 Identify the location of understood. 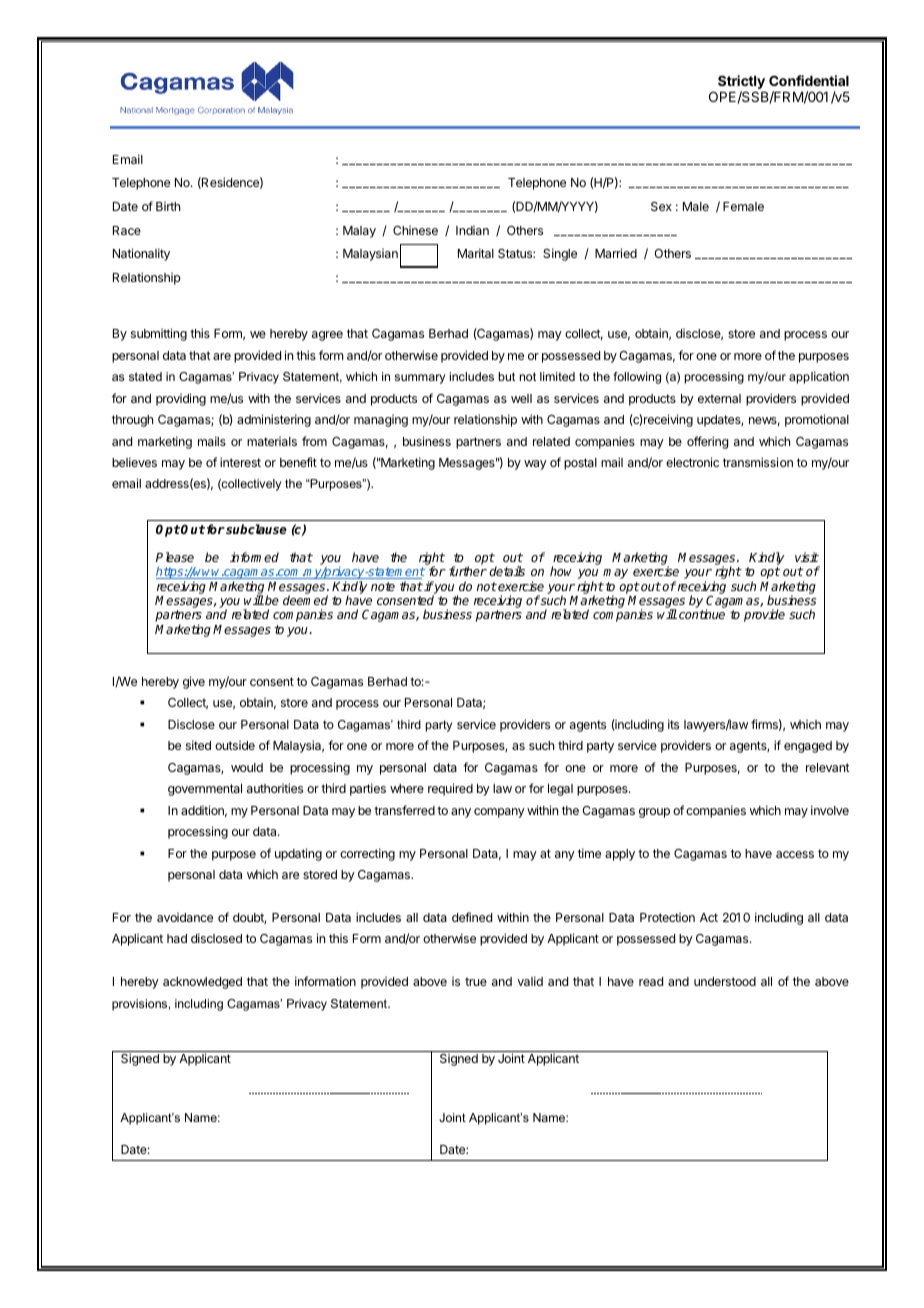
(725, 981).
